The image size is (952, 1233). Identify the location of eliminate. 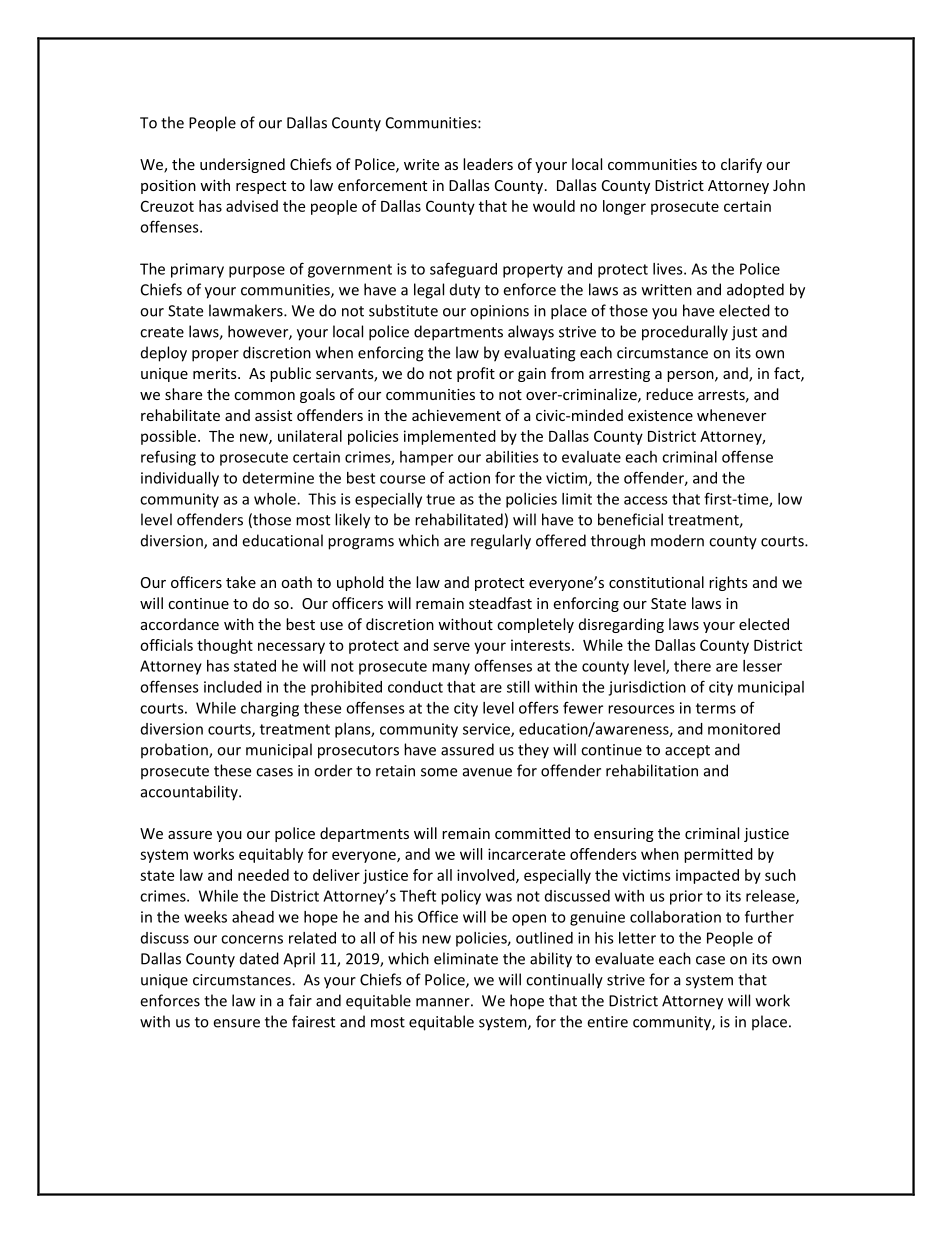
(466, 958).
